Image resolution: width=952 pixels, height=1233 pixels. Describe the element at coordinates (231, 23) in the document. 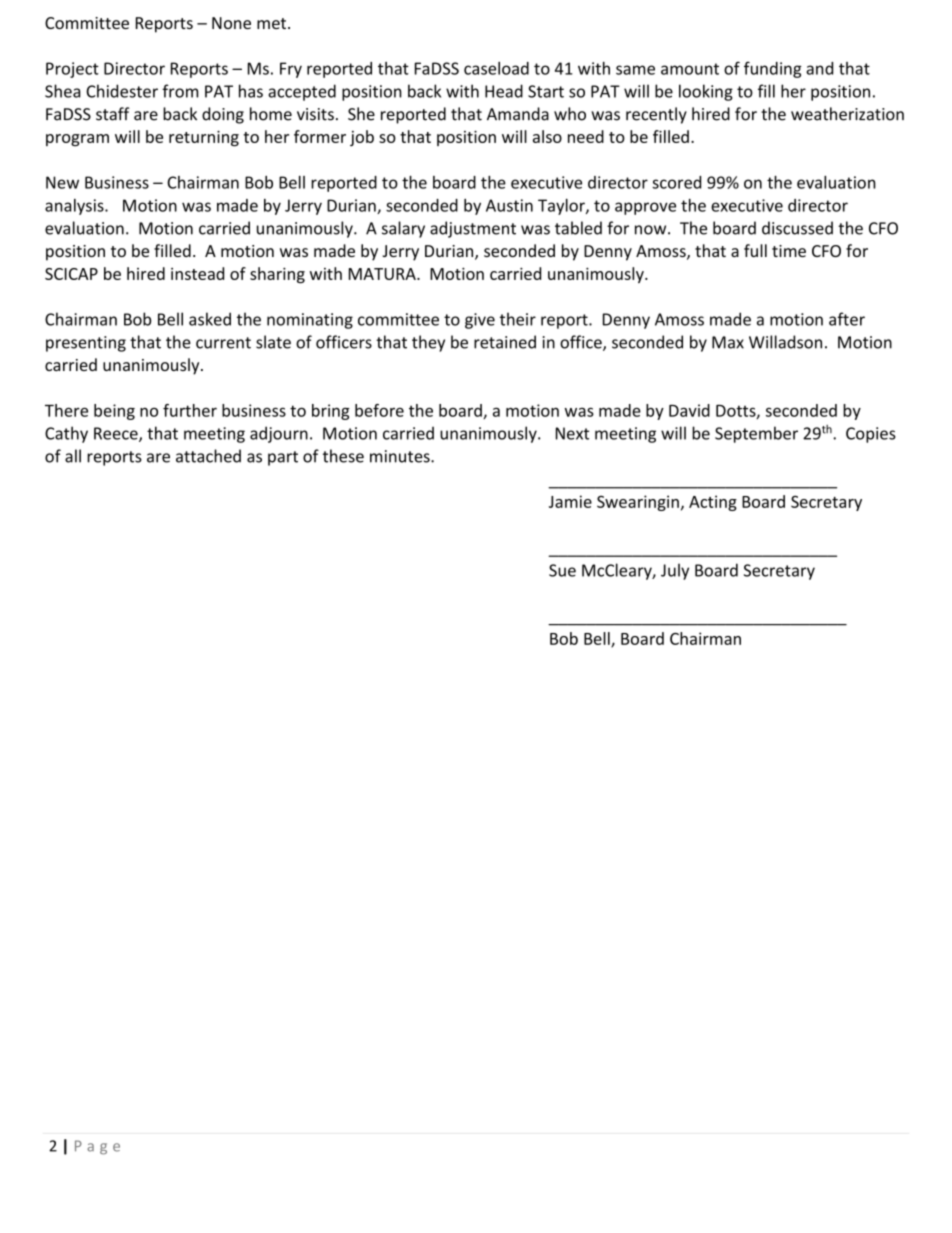

I see `None` at that location.
